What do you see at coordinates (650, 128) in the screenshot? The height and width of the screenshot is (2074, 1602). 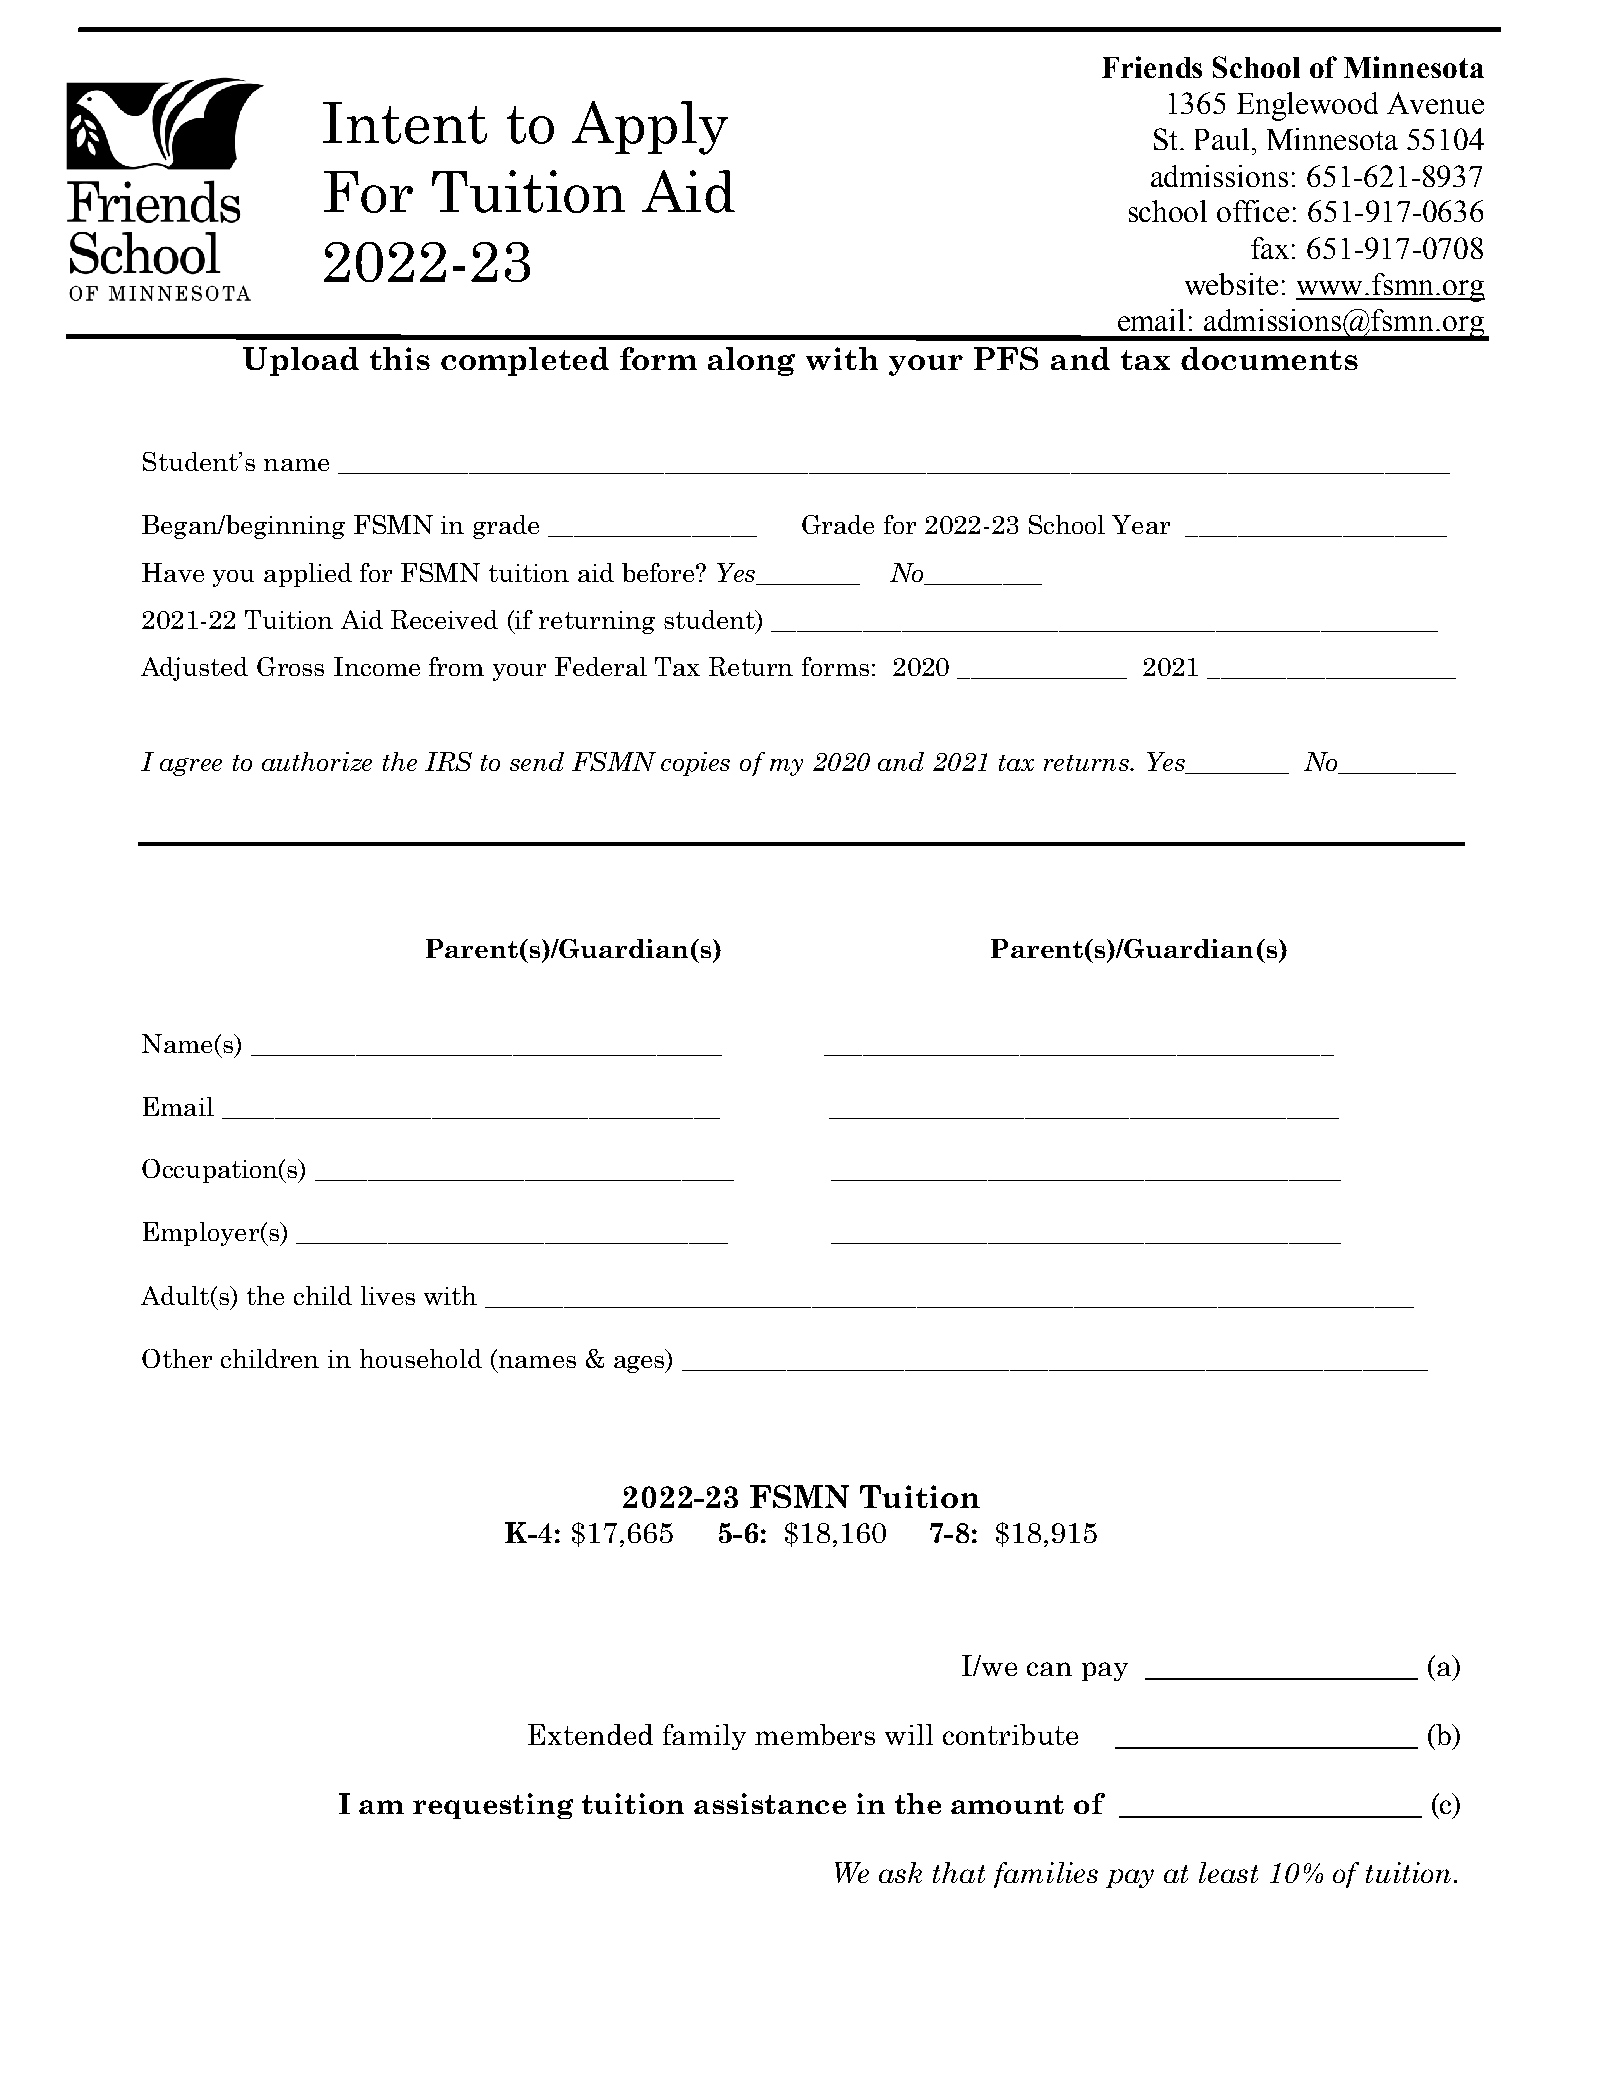 I see `Apply` at bounding box center [650, 128].
